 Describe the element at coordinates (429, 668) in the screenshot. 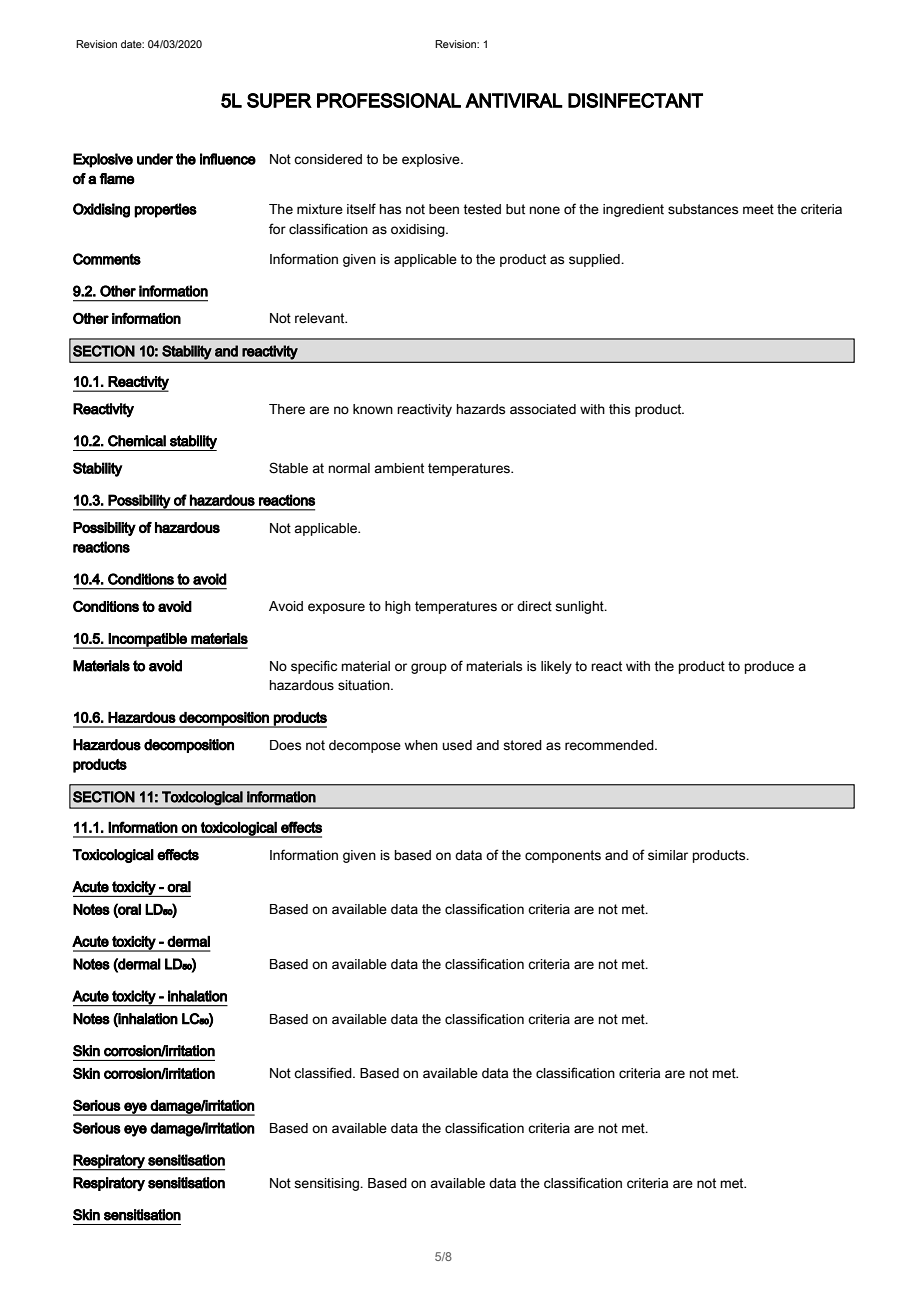

I see `group` at that location.
